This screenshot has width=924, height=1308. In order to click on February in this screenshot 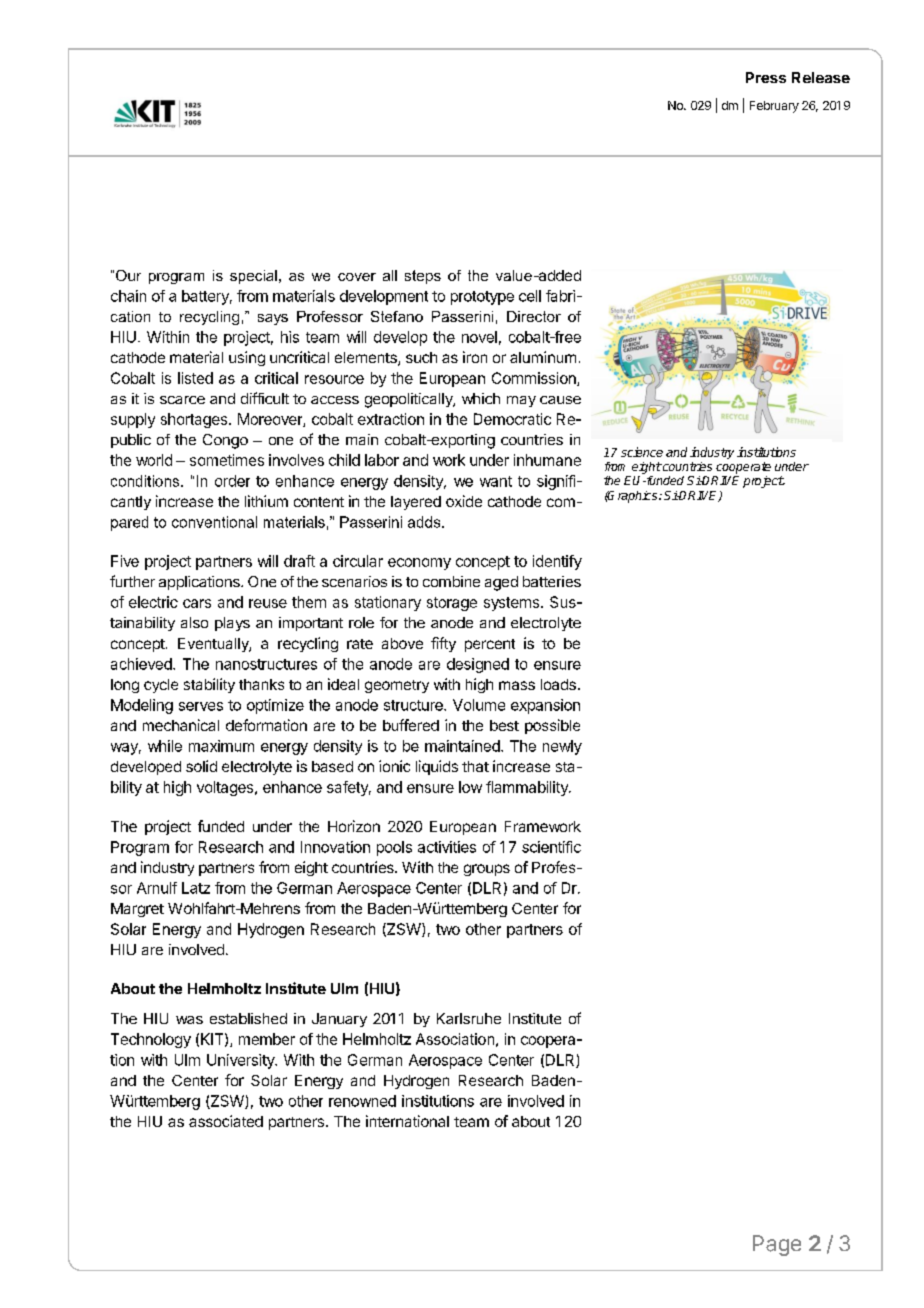, I will do `click(774, 107)`.
